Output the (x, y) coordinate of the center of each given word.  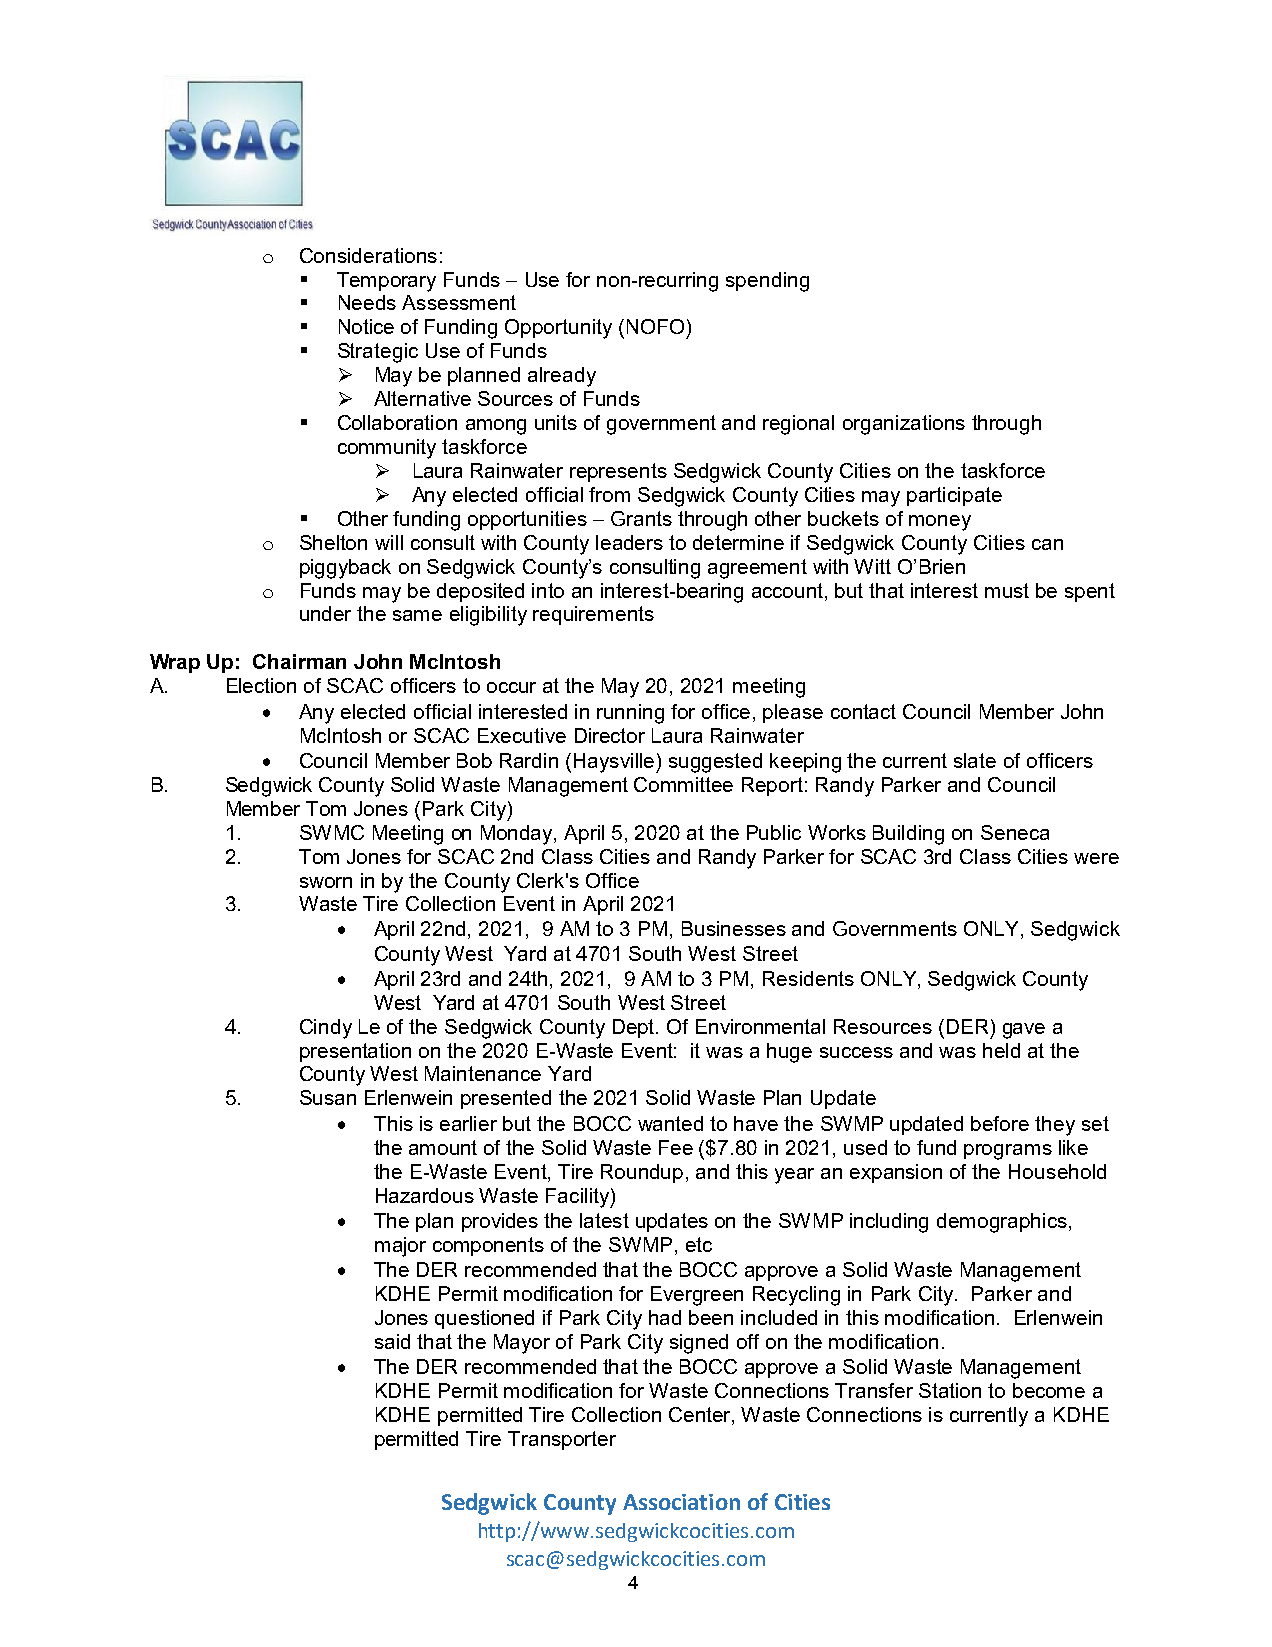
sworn (326, 882)
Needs (367, 302)
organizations (904, 425)
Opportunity (558, 329)
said (392, 1341)
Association (681, 1502)
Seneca (1015, 832)
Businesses (734, 928)
